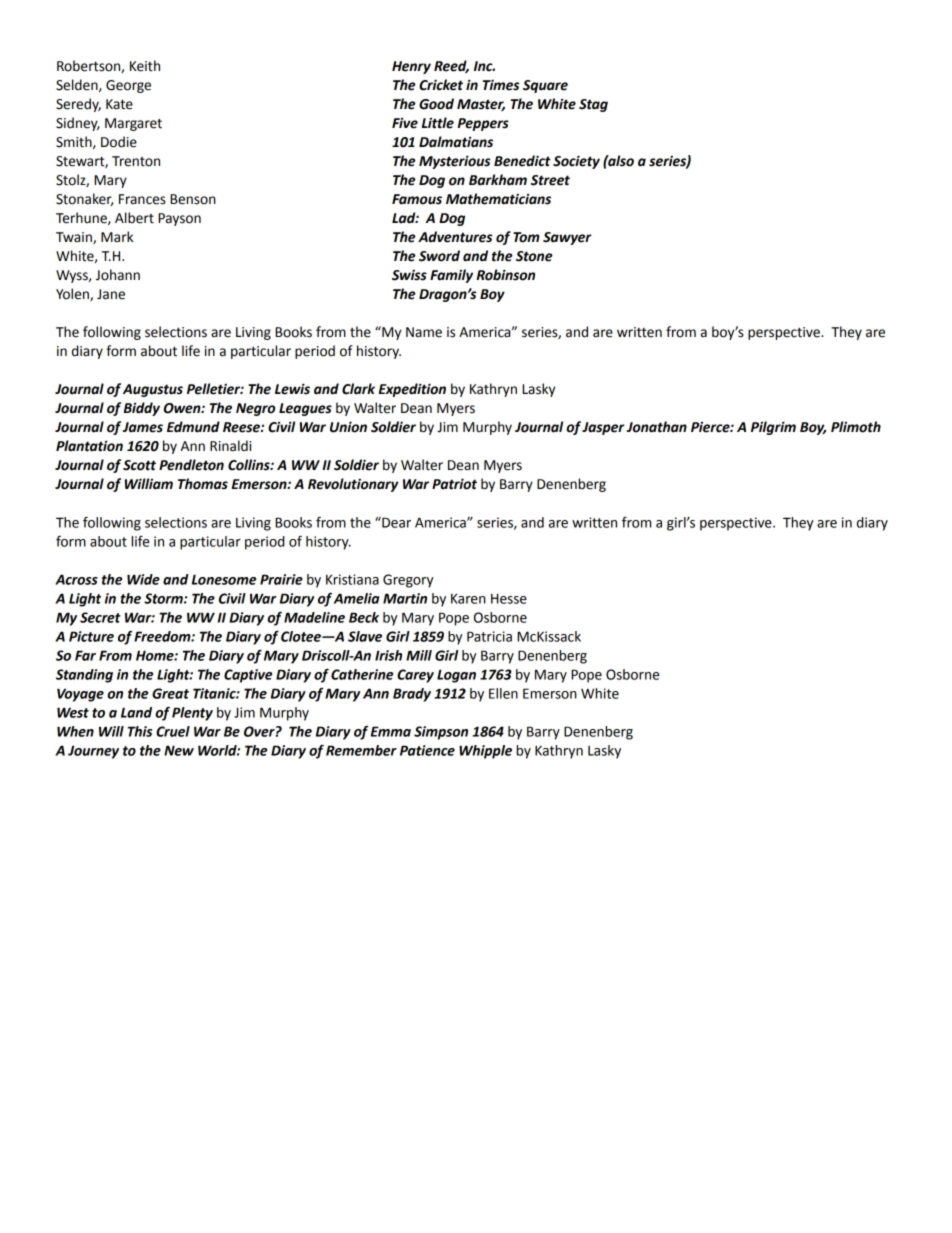 This image has width=952, height=1233. I want to click on Dear, so click(395, 522).
